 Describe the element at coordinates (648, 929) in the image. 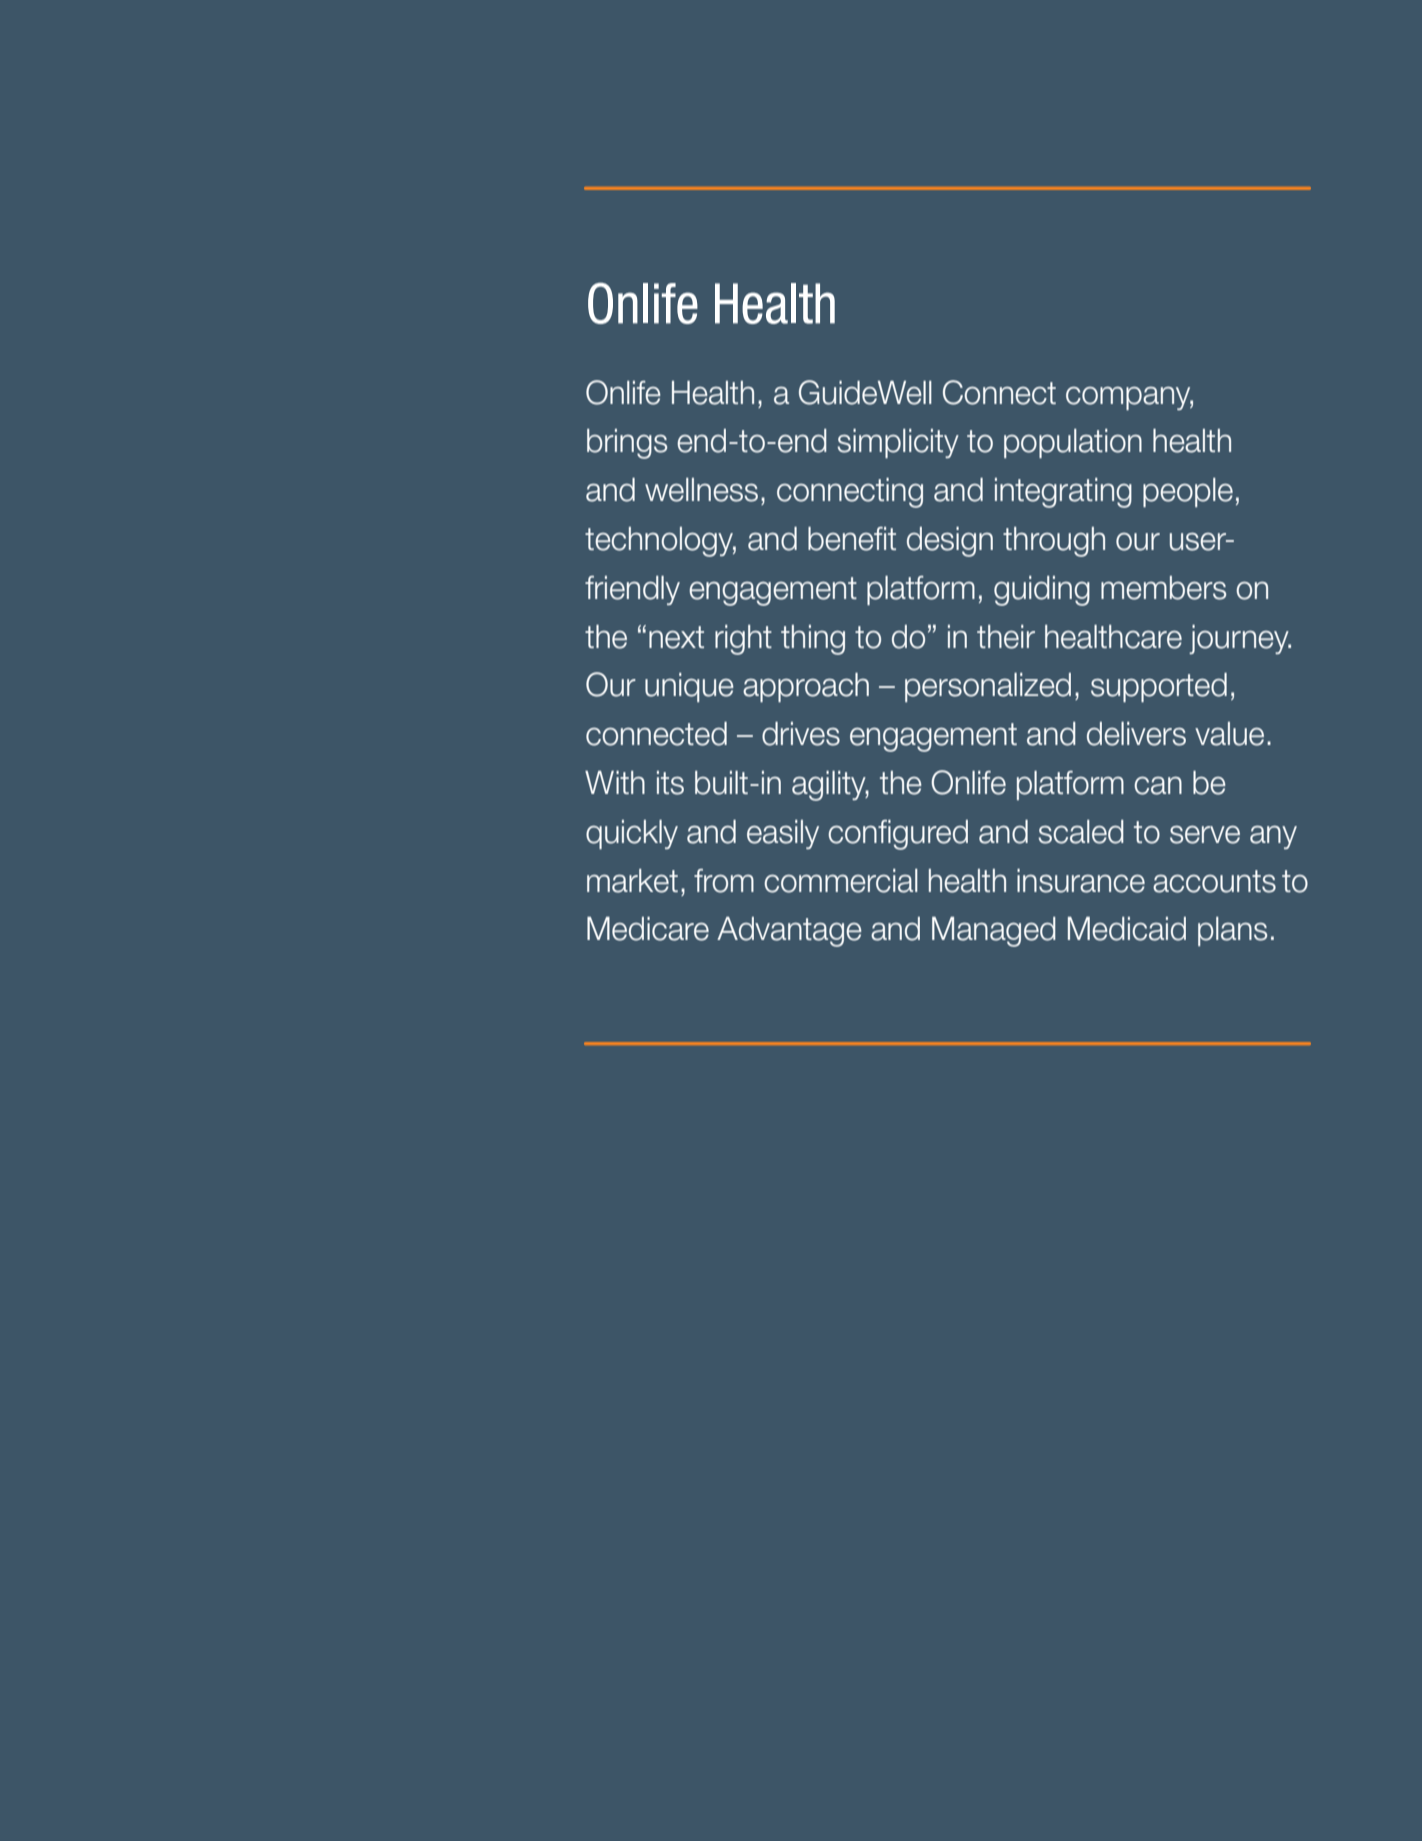

I see `Medicare` at that location.
